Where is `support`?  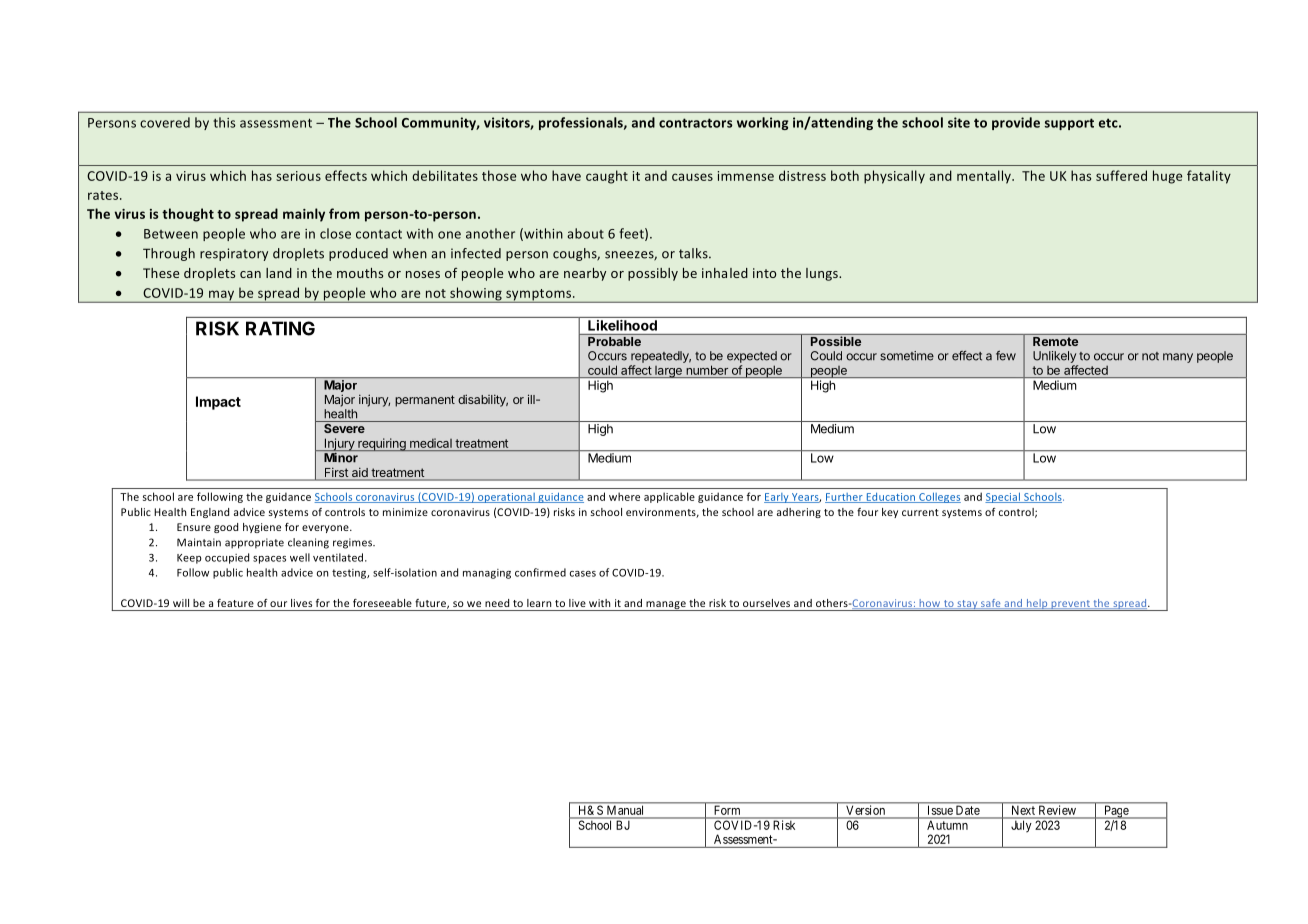 support is located at coordinates (1069, 124).
